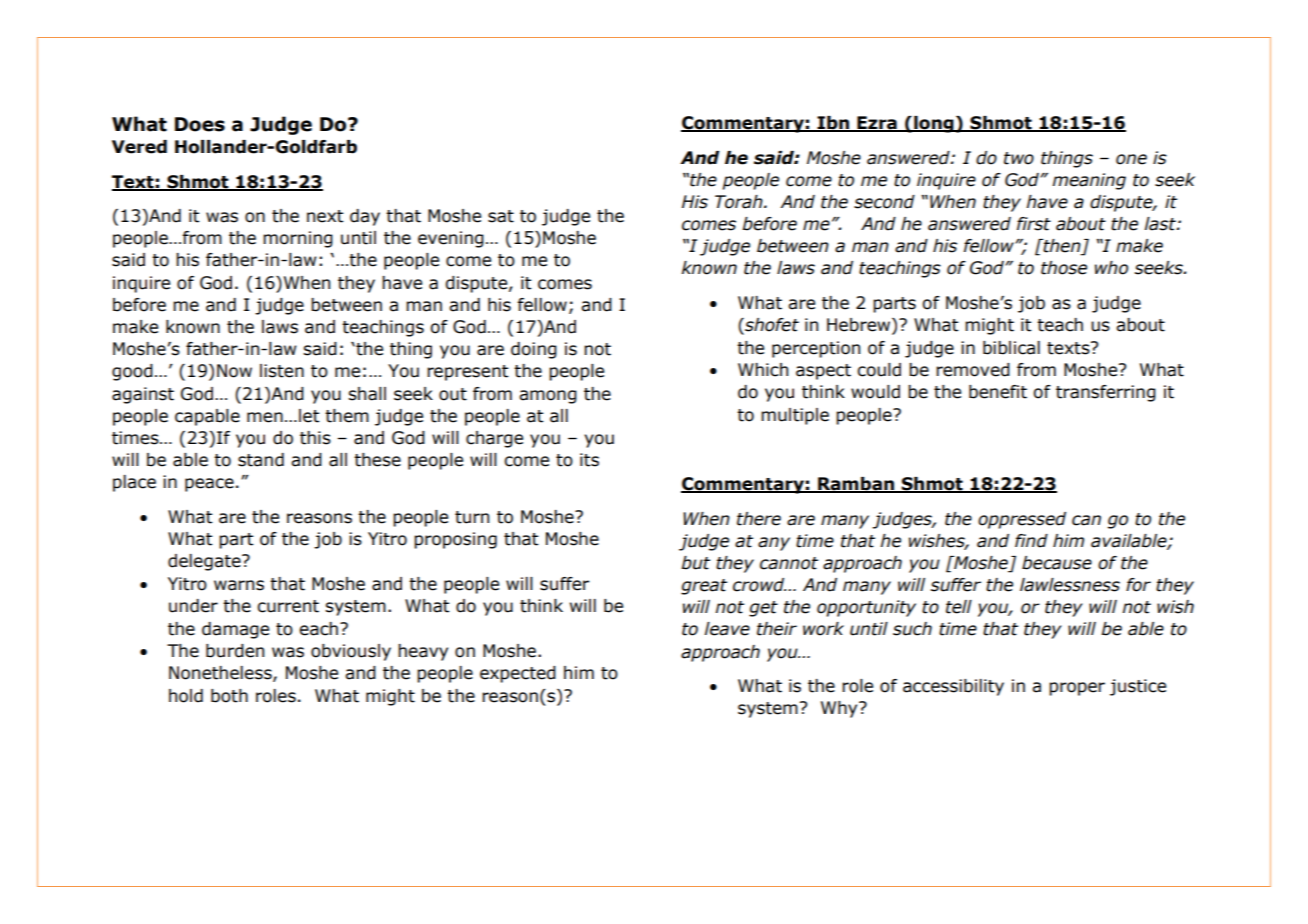 The image size is (1308, 924). Describe the element at coordinates (998, 392) in the image. I see `benefit` at that location.
